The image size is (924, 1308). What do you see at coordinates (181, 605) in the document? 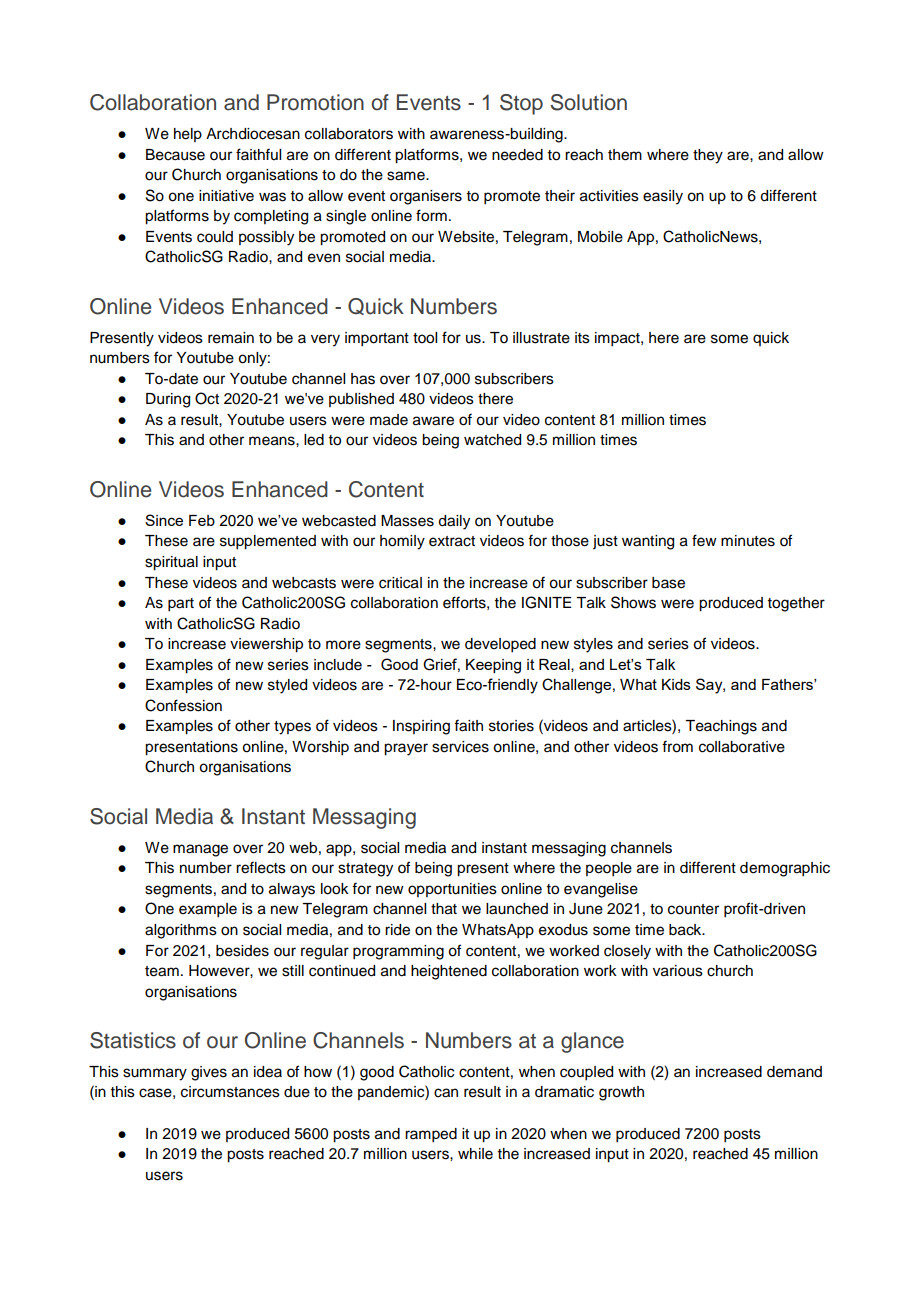
I see `part` at bounding box center [181, 605].
